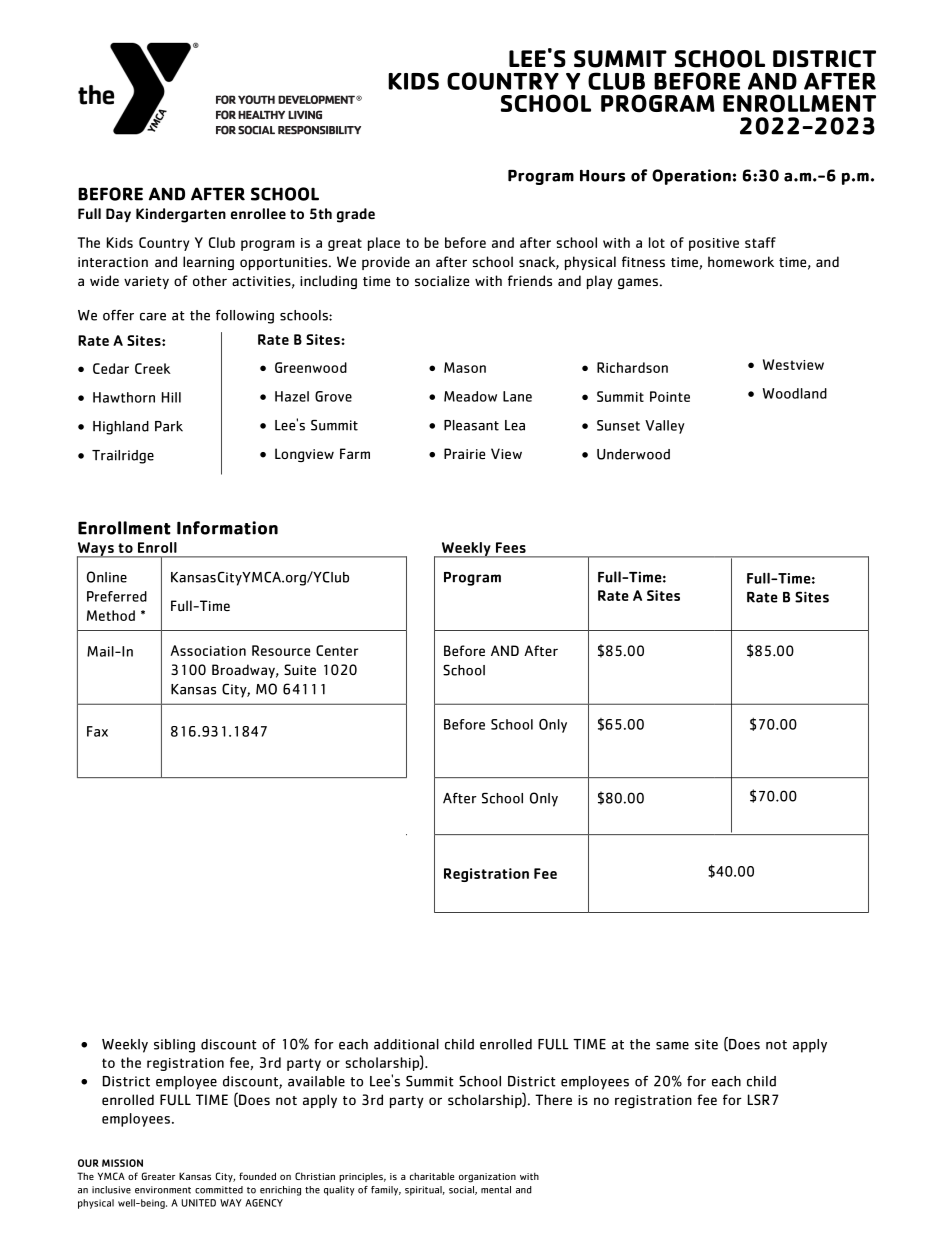 The image size is (952, 1233). What do you see at coordinates (691, 177) in the screenshot?
I see `Operation` at bounding box center [691, 177].
